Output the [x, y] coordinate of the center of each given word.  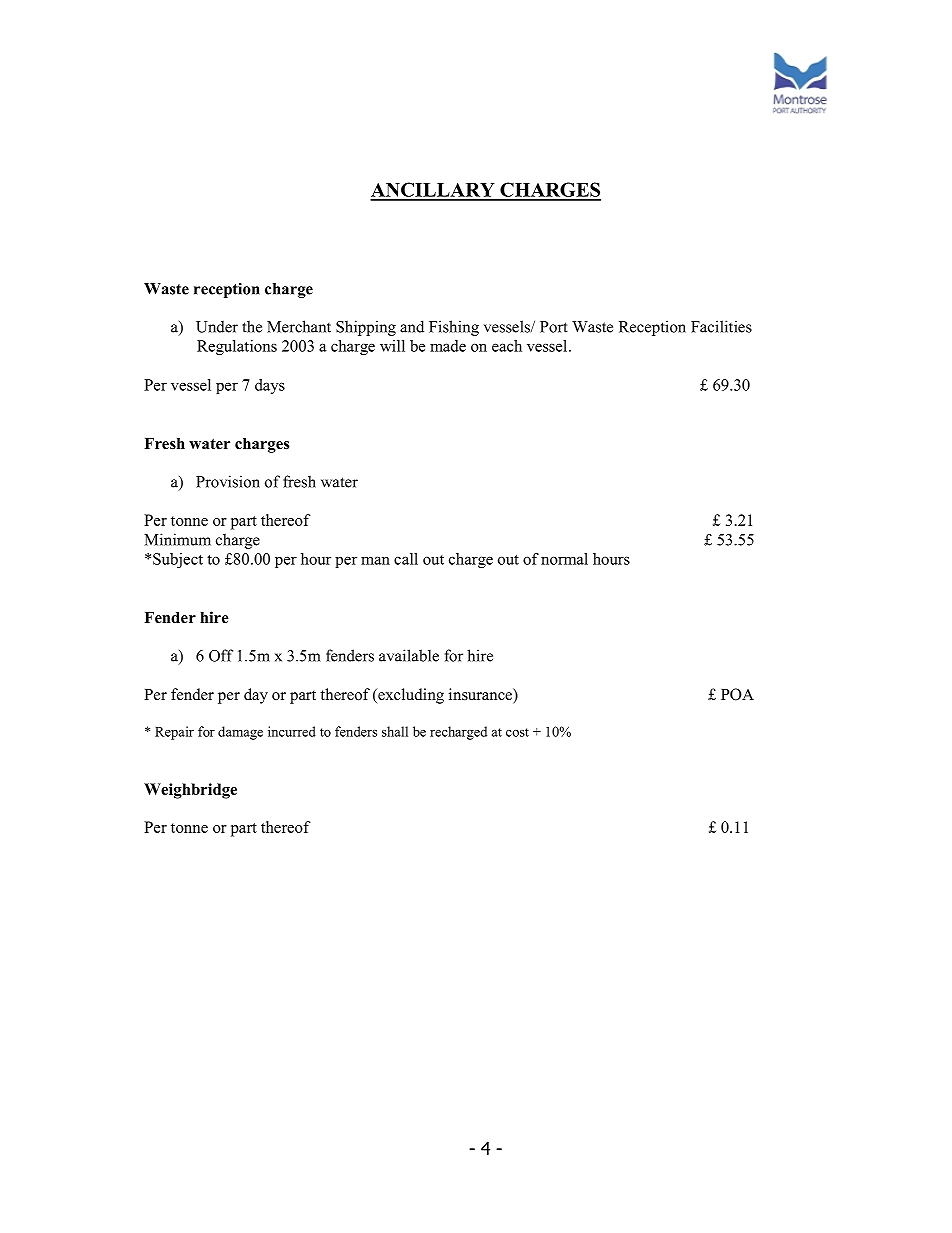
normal [564, 559]
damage [240, 733]
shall [395, 731]
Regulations [237, 347]
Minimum [177, 539]
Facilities [721, 326]
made [448, 346]
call [406, 559]
